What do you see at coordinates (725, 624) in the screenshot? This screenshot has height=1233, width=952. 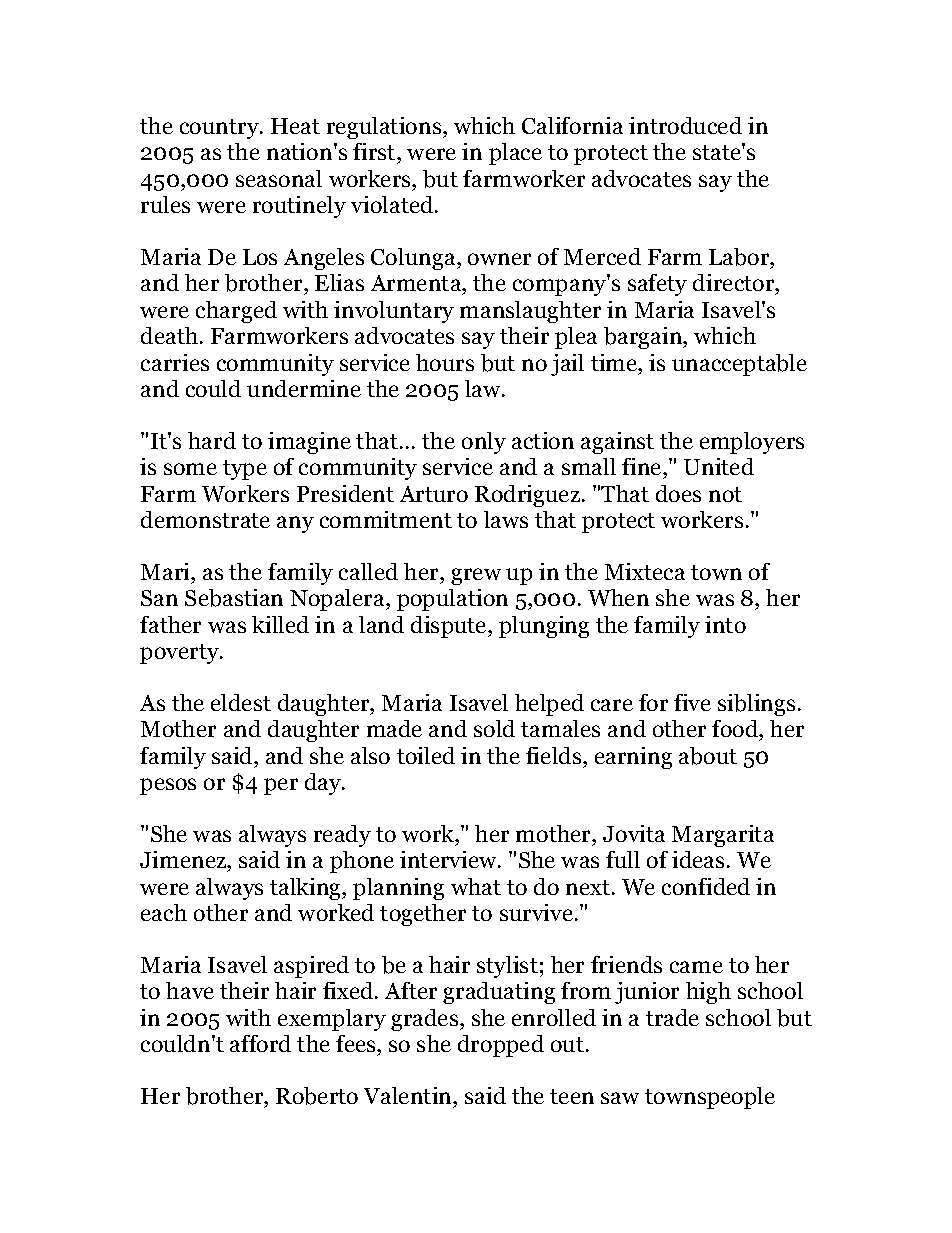 I see `into` at bounding box center [725, 624].
